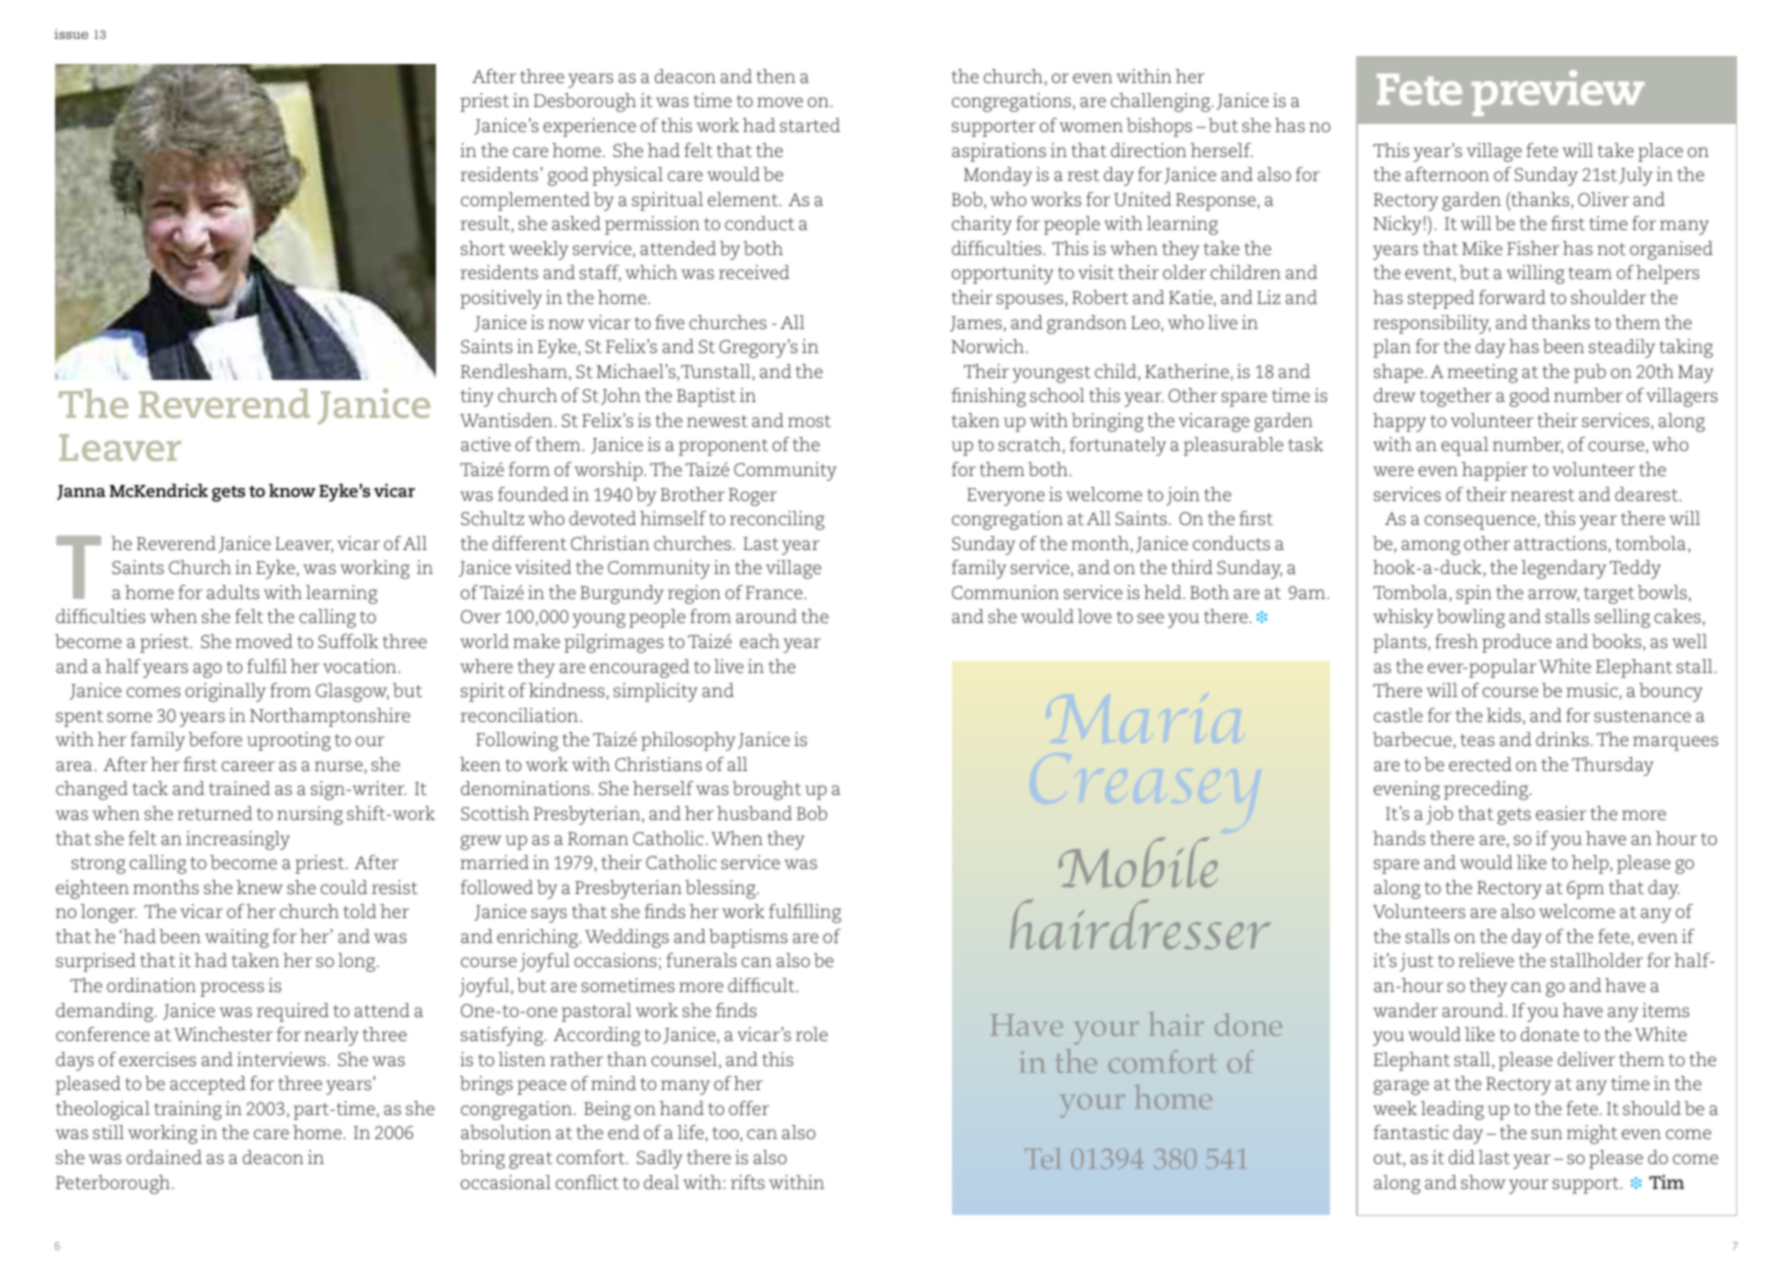  What do you see at coordinates (748, 1182) in the page?
I see `rifts` at bounding box center [748, 1182].
